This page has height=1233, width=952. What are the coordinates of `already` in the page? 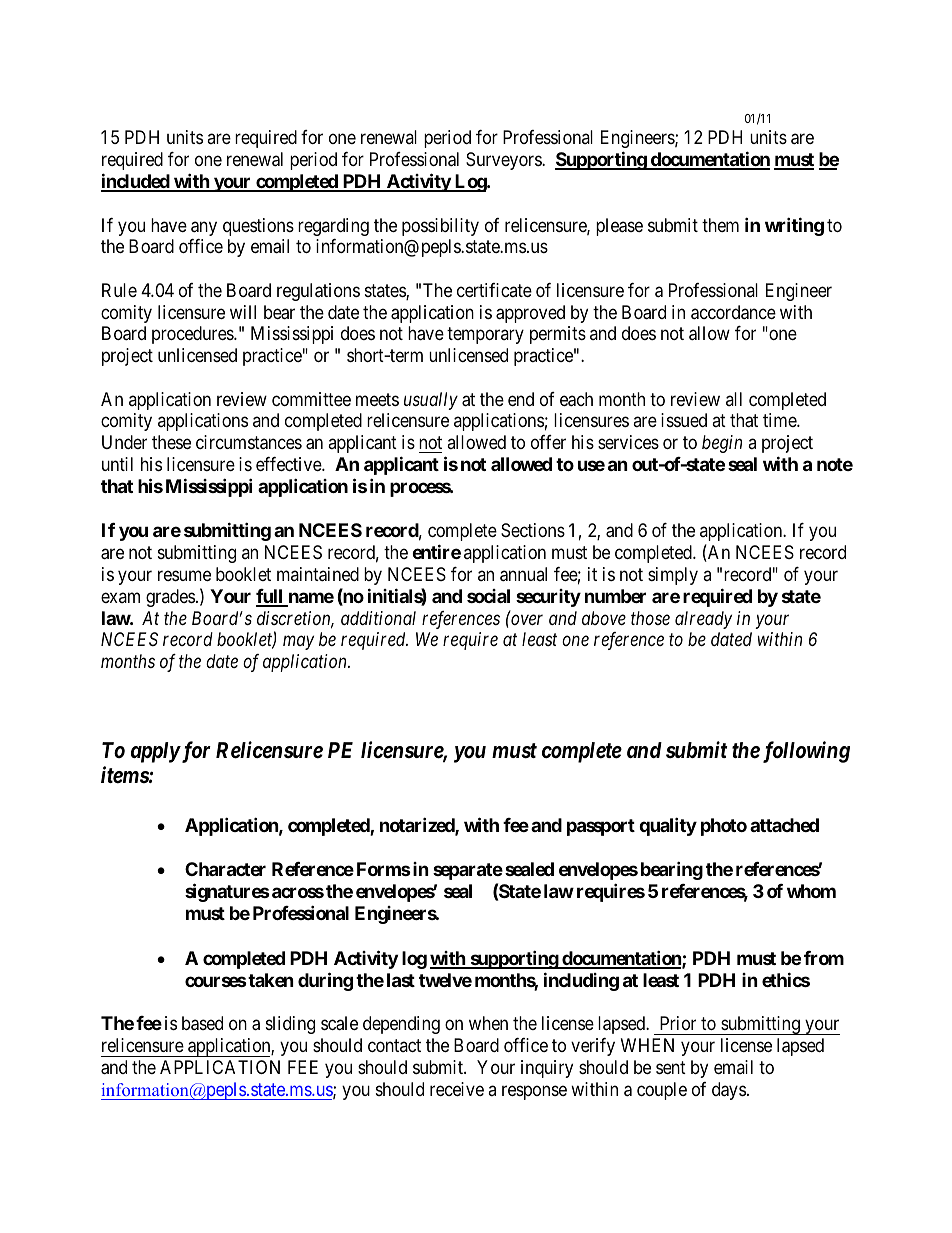 It's located at (703, 620).
